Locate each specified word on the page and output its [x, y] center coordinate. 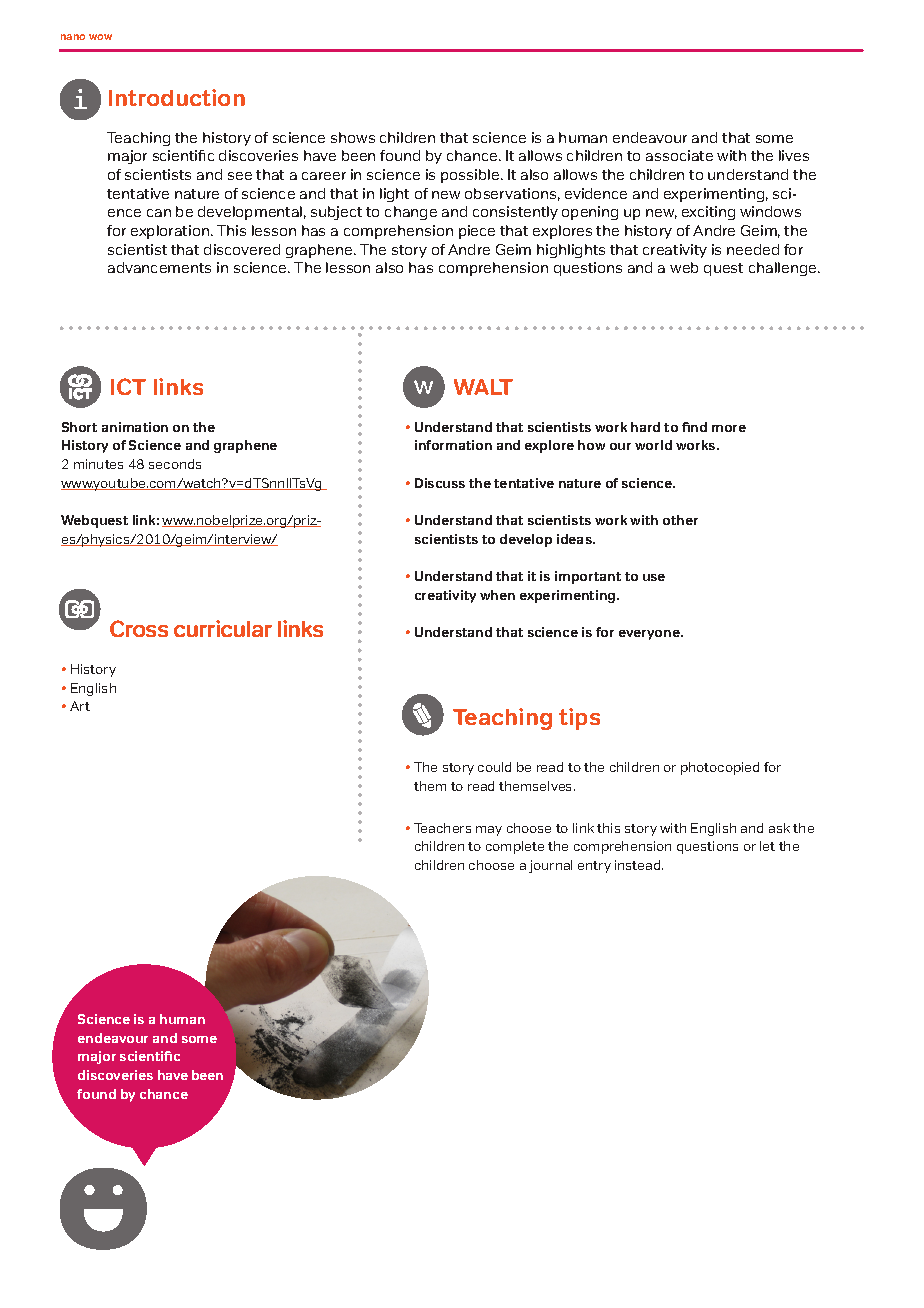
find [694, 427]
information [453, 445]
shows [353, 137]
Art [80, 706]
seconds [175, 464]
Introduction [177, 97]
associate [679, 155]
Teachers [442, 828]
